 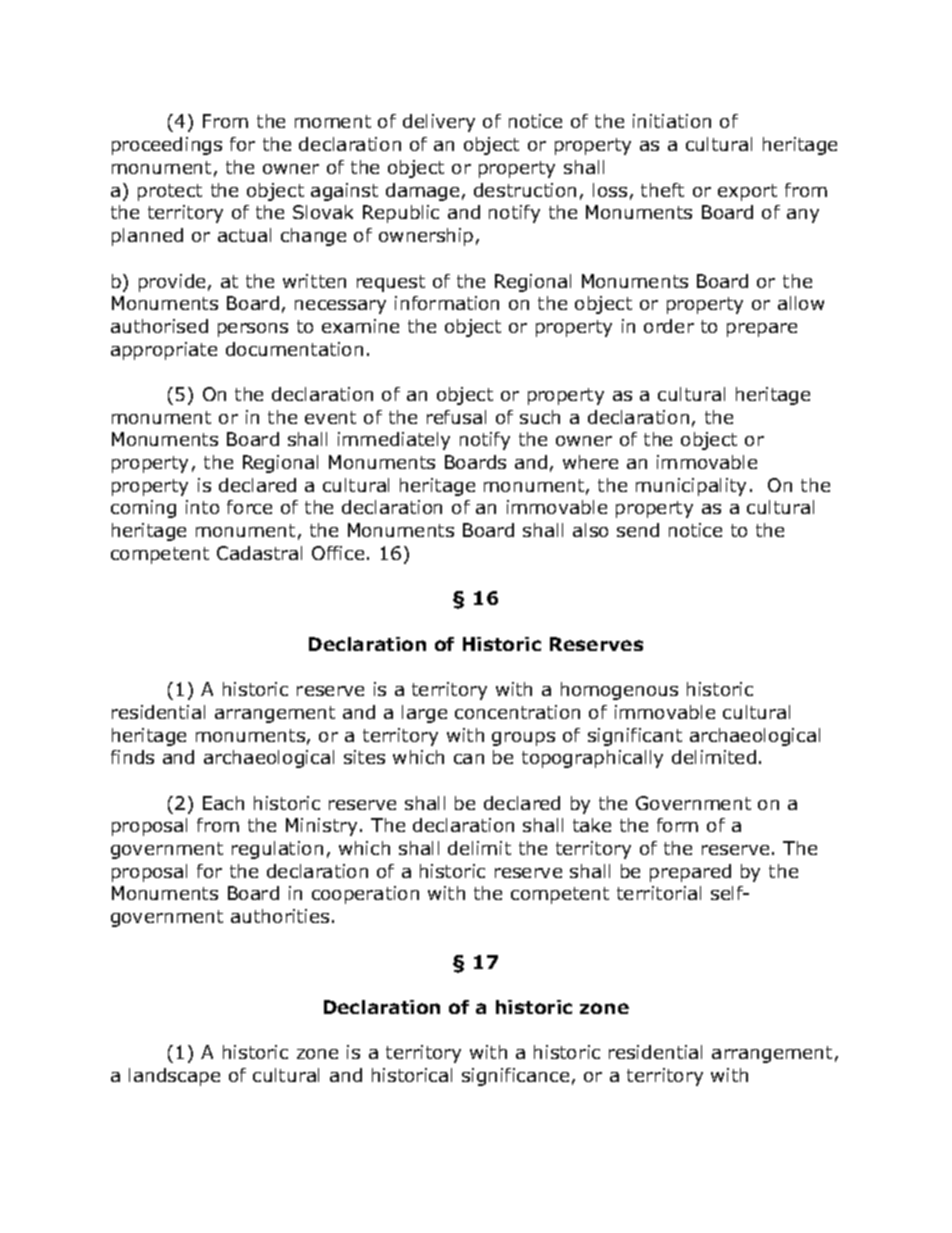 I want to click on municipality, so click(x=691, y=487).
